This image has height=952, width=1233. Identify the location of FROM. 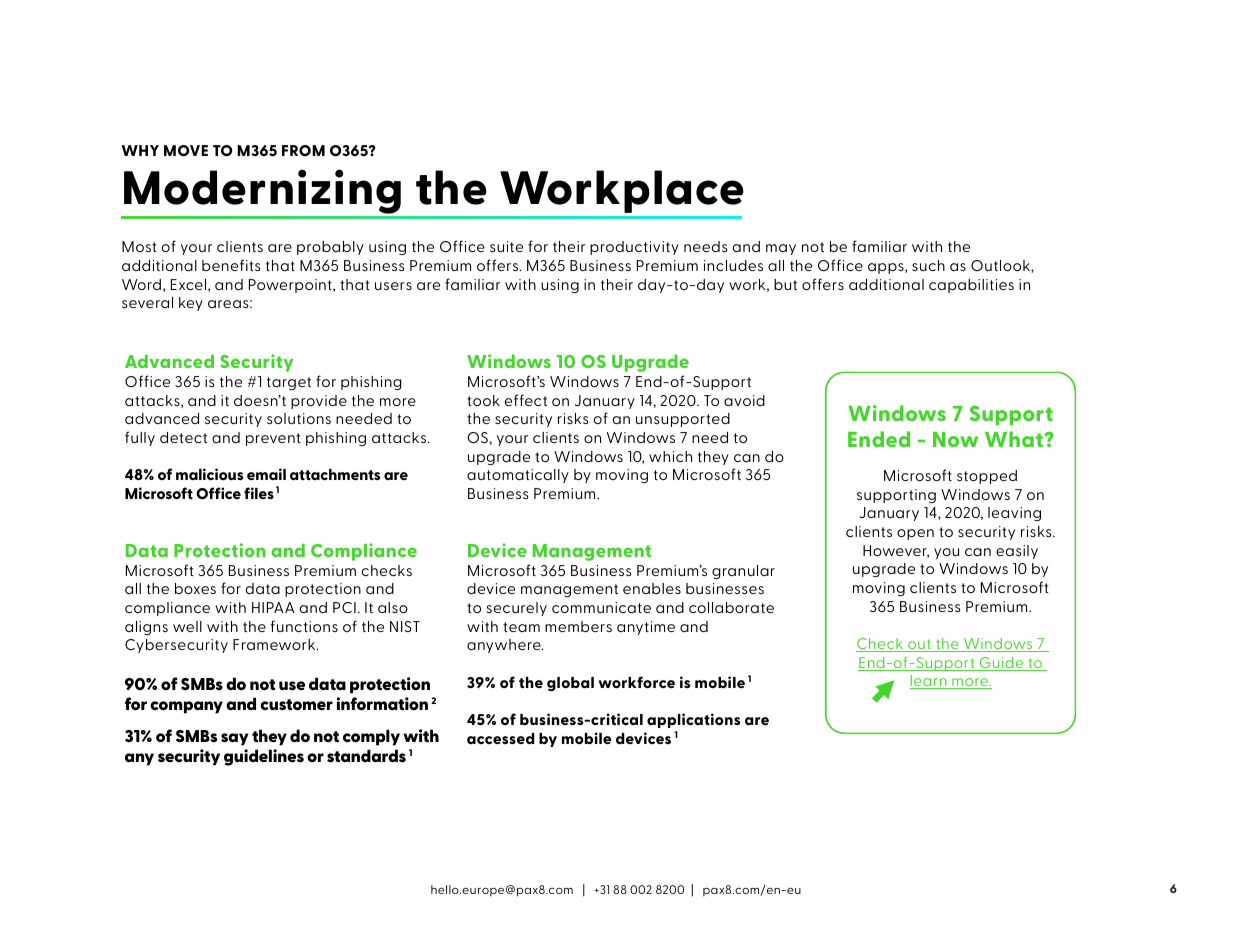
(303, 150).
